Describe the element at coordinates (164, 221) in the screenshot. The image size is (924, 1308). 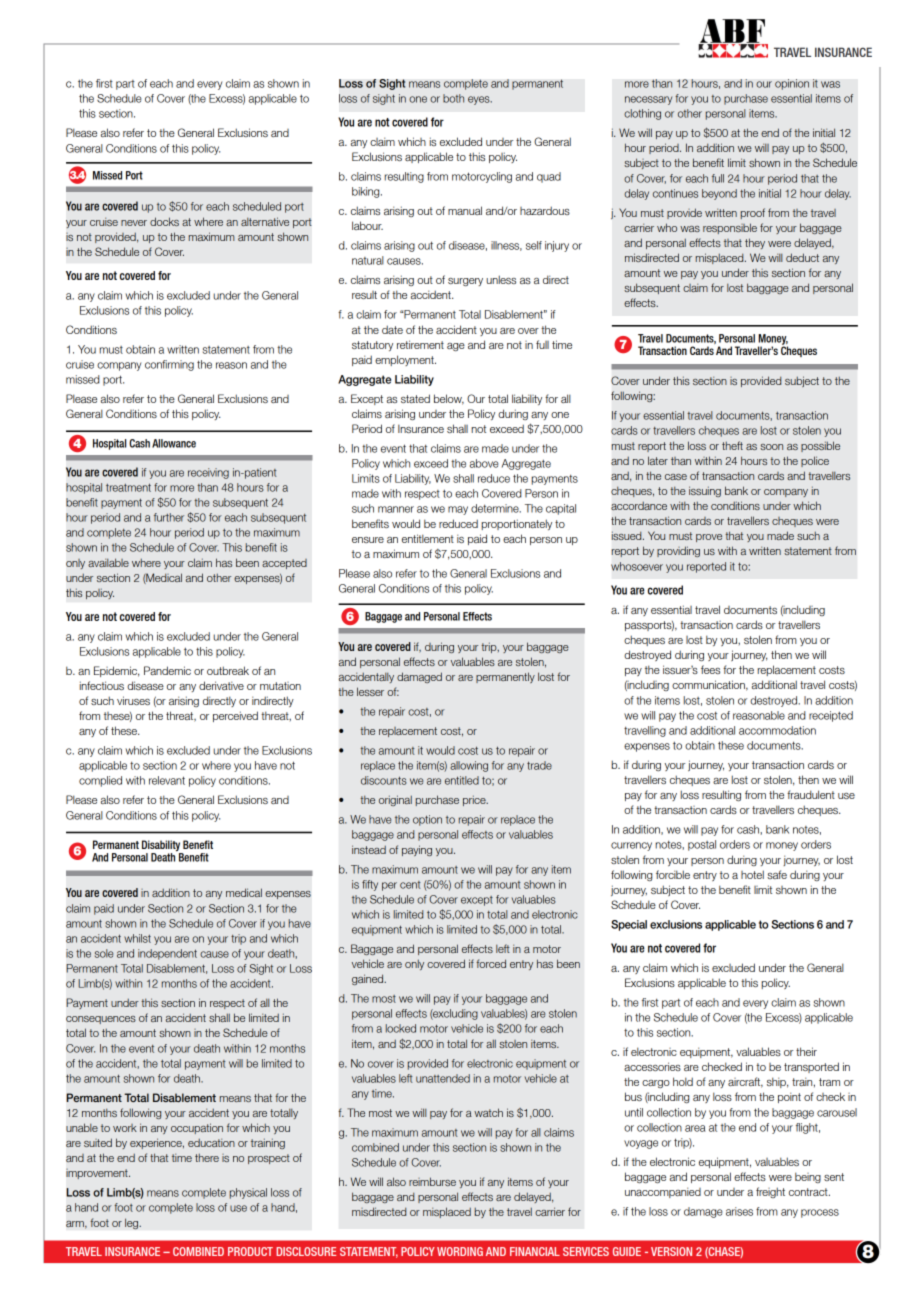
I see `docks` at that location.
